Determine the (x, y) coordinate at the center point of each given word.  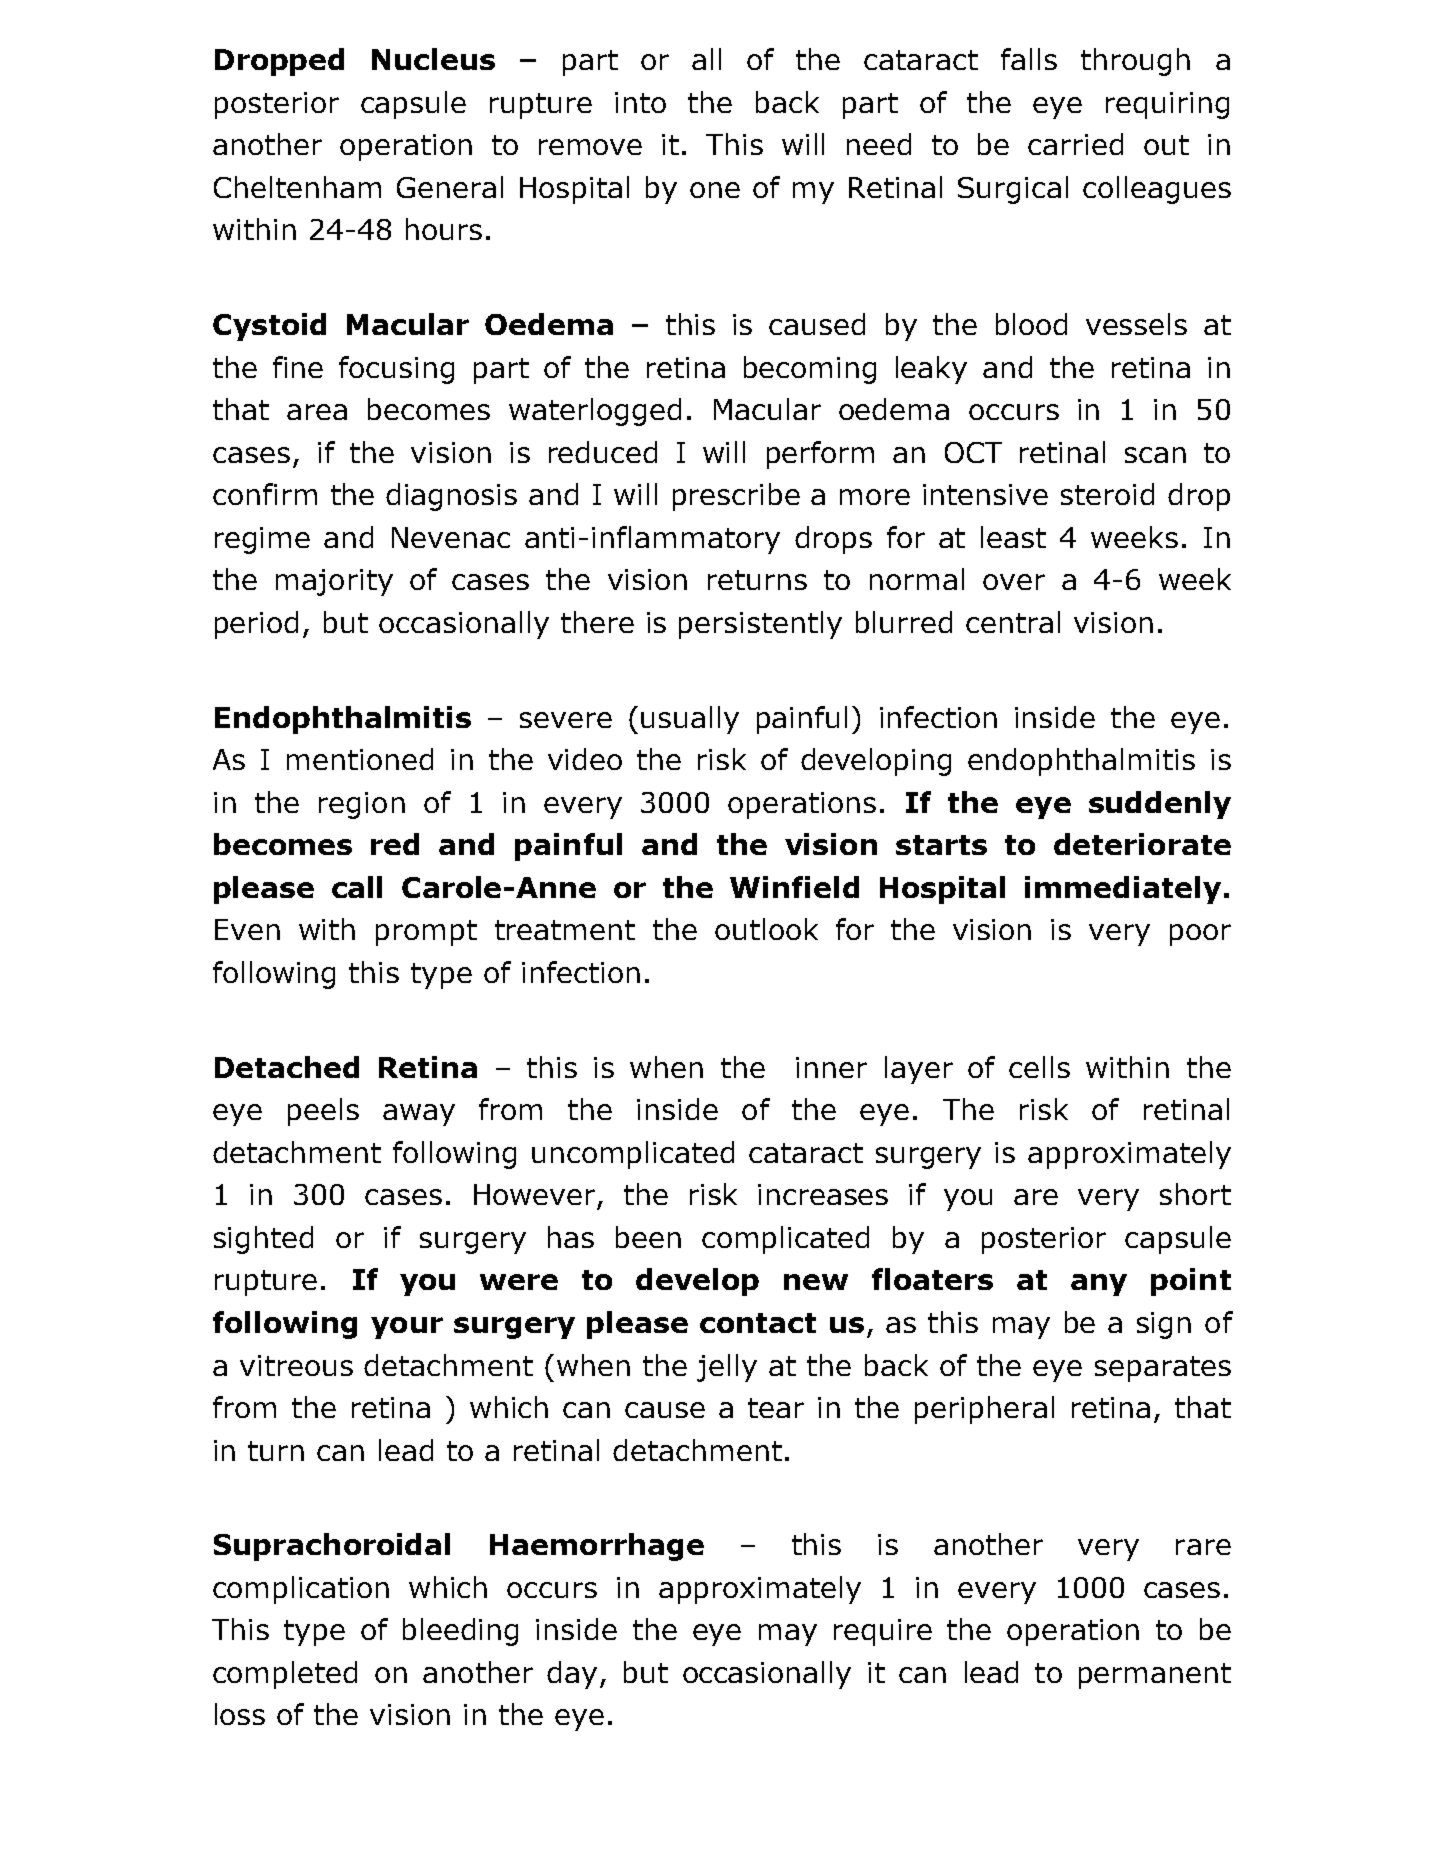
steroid (1107, 494)
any (1099, 1285)
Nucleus (433, 59)
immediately (1123, 890)
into (640, 102)
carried (1075, 144)
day (572, 1675)
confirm (265, 494)
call (357, 887)
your (407, 1328)
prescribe (736, 497)
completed (285, 1675)
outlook (766, 929)
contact (758, 1323)
